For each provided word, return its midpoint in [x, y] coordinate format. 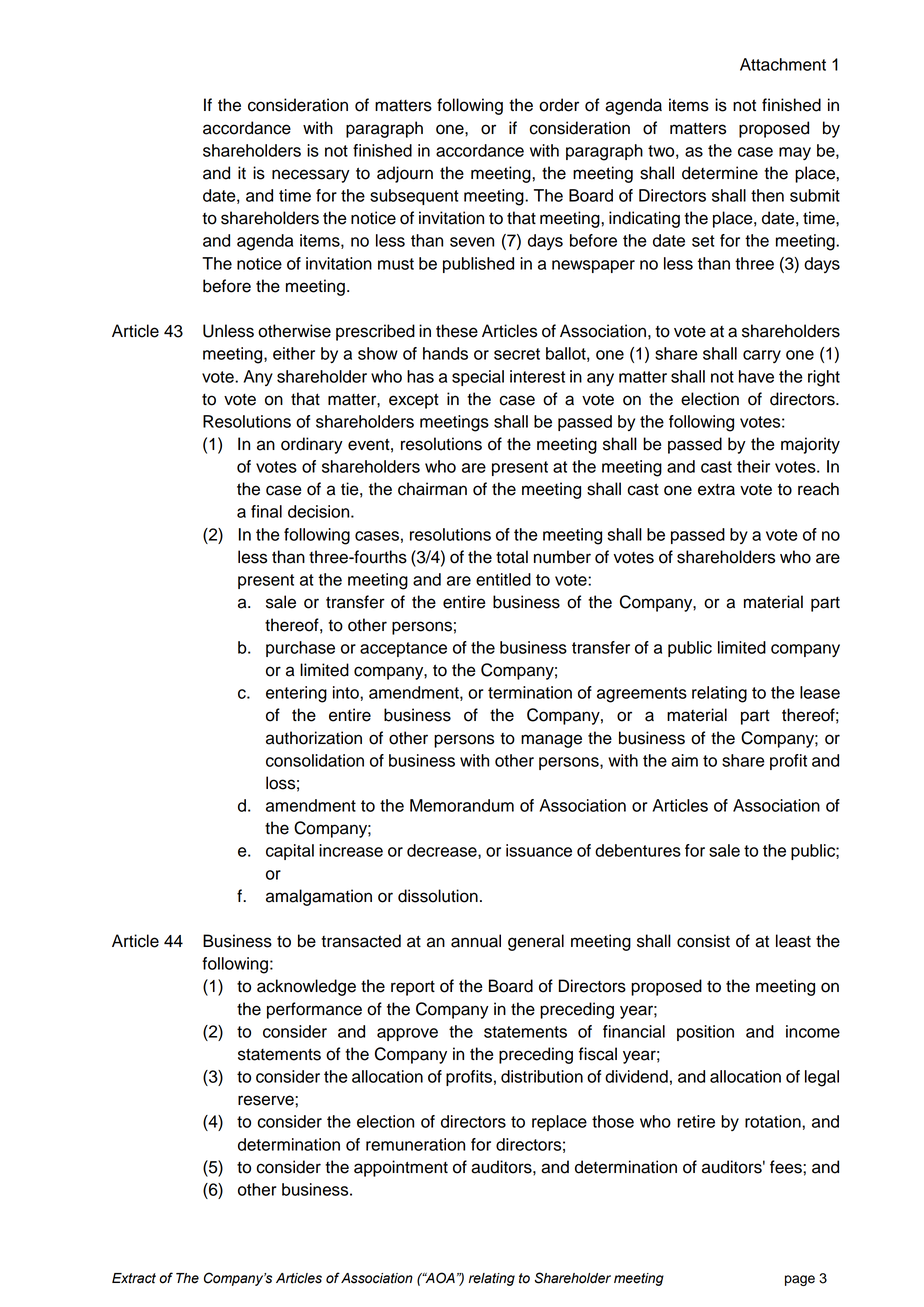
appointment [401, 1168]
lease [820, 692]
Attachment [783, 64]
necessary [311, 176]
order [559, 105]
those [613, 1121]
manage [551, 741]
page [800, 1280]
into [347, 692]
